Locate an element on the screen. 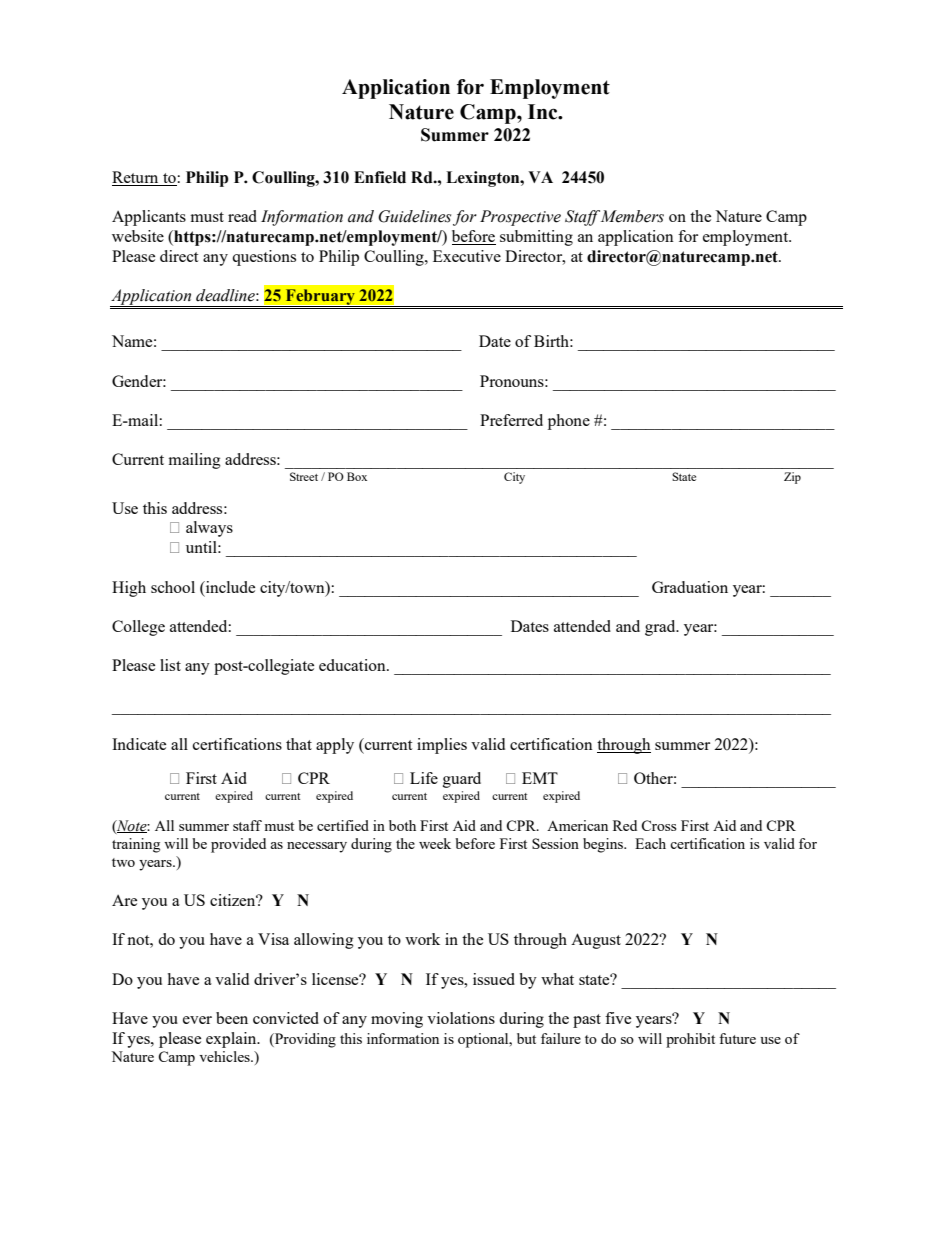  ever is located at coordinates (197, 1020).
